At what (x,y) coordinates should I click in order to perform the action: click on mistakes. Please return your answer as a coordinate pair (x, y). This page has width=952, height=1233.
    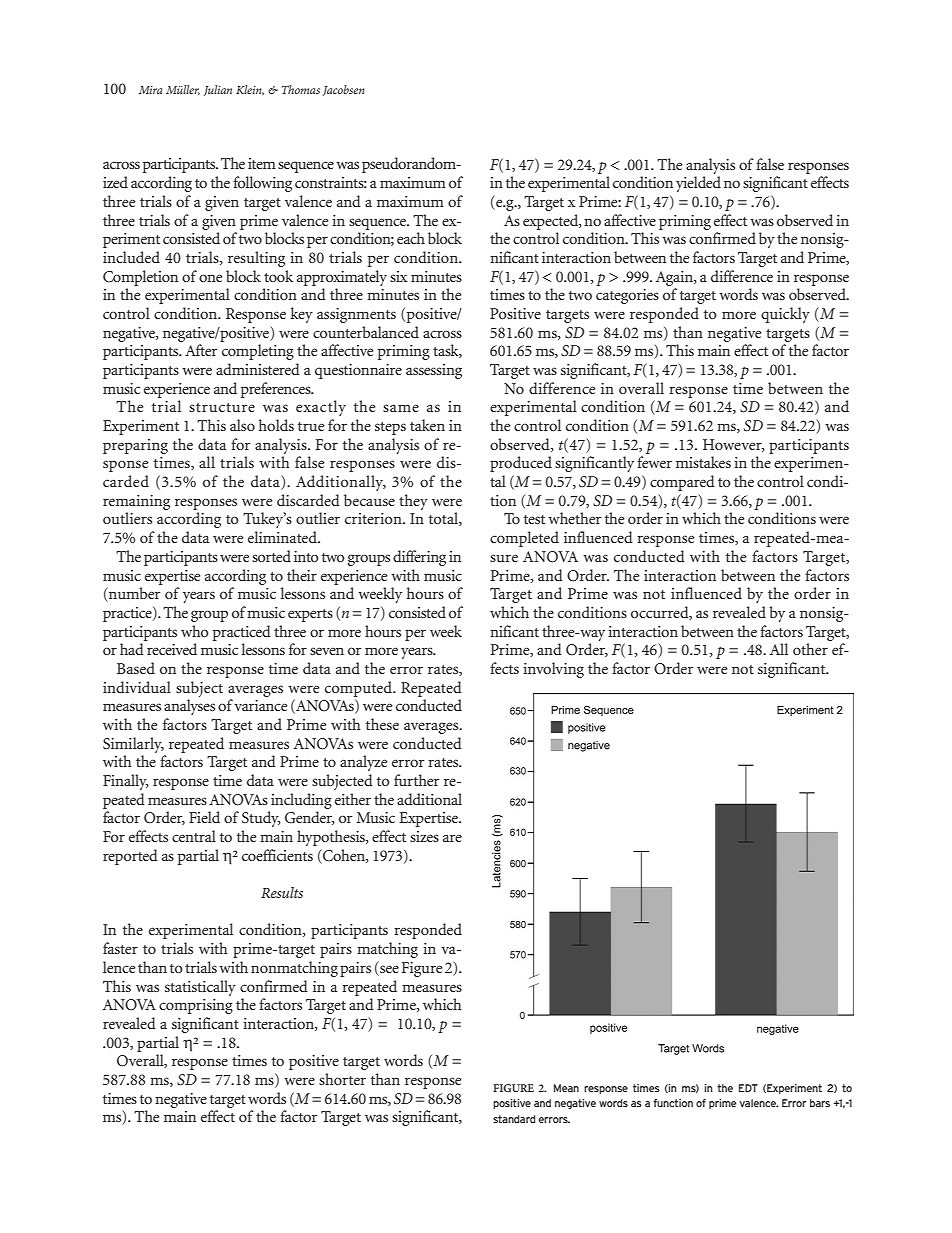
    Looking at the image, I should click on (703, 462).
